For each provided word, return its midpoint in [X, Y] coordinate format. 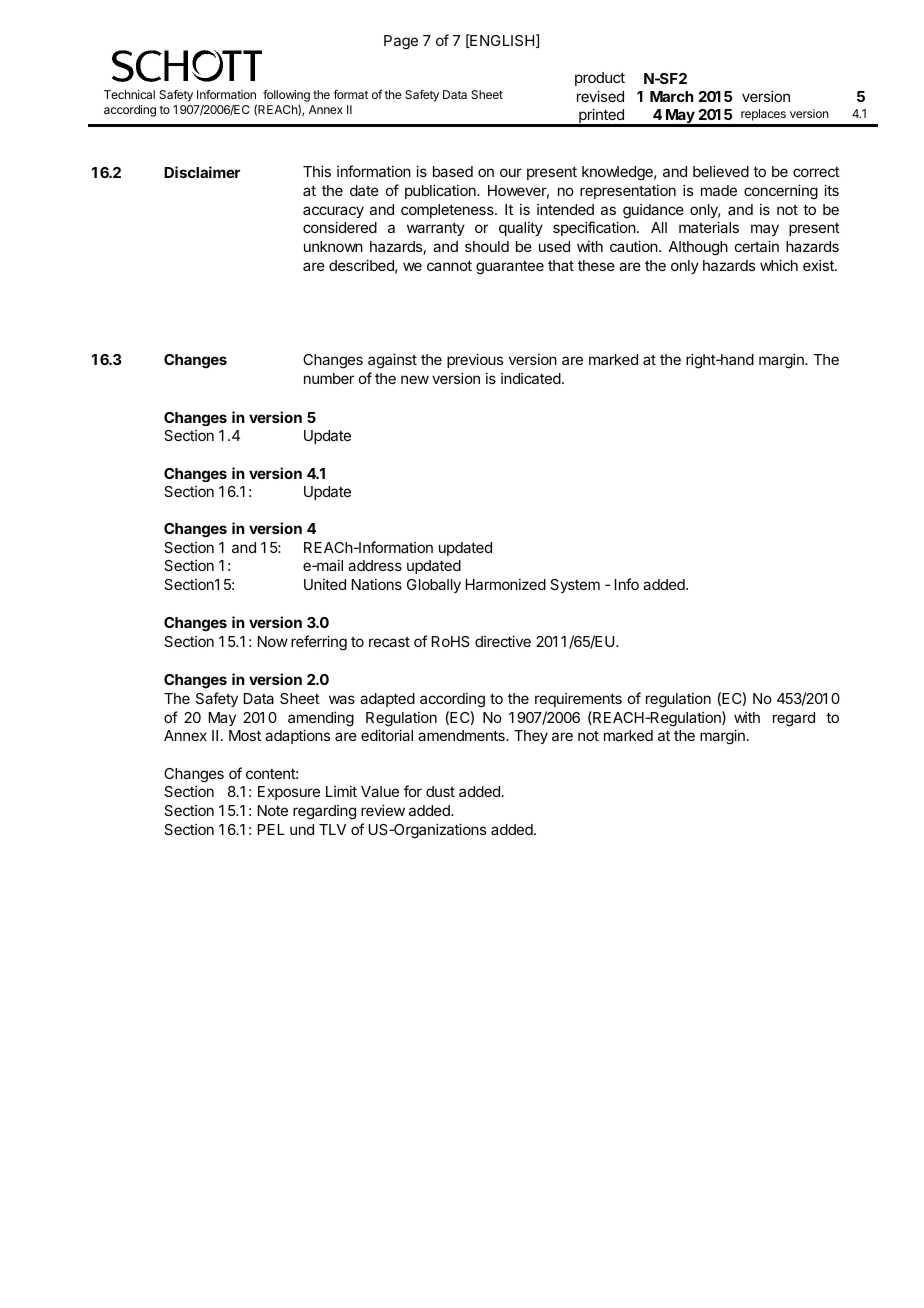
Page [401, 42]
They [531, 737]
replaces [763, 115]
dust [440, 791]
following [286, 96]
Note [273, 810]
